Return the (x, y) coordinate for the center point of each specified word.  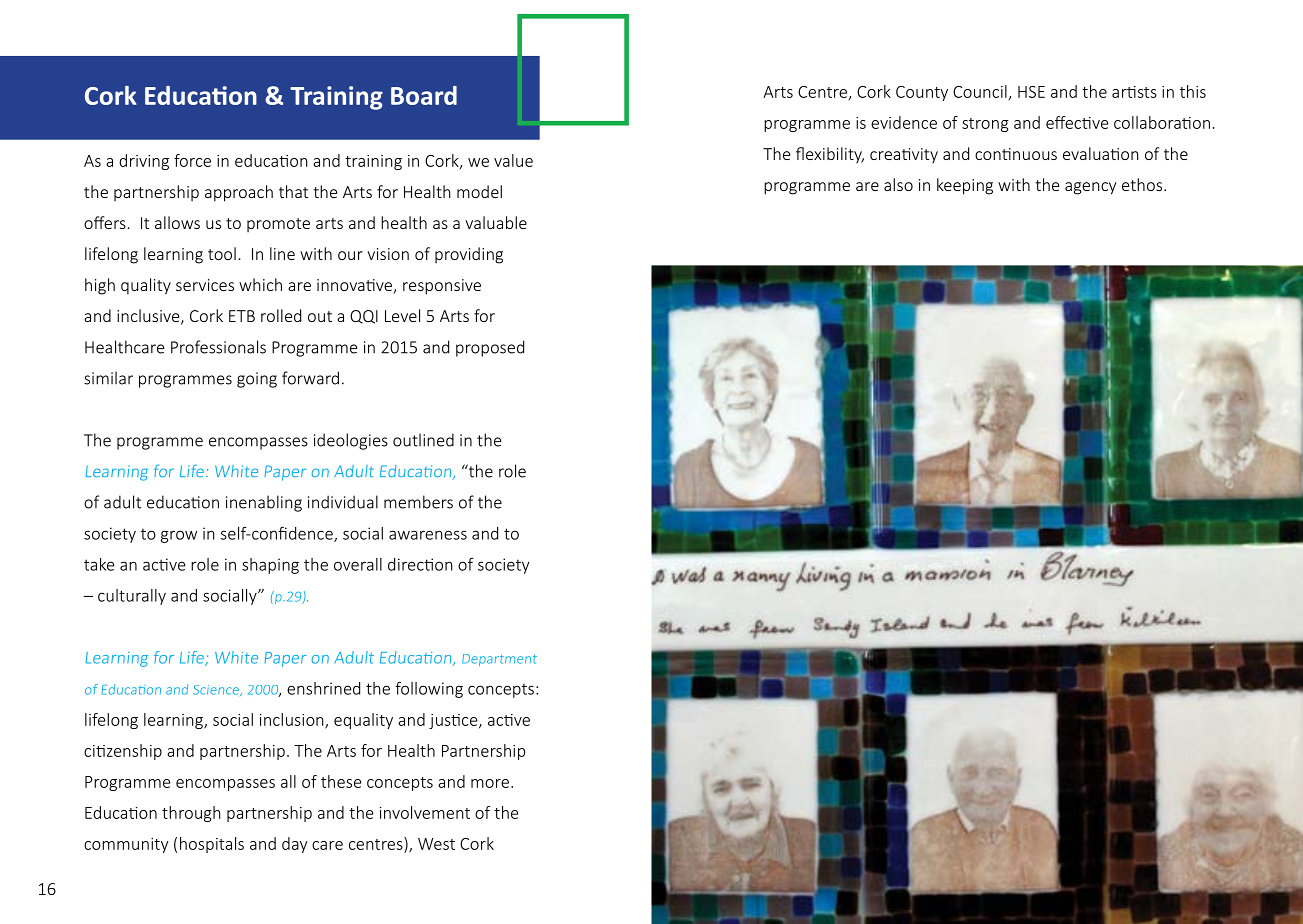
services (205, 285)
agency (1090, 188)
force (192, 160)
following (429, 689)
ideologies (351, 441)
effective (1077, 122)
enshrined (323, 688)
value (513, 160)
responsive (442, 287)
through (191, 814)
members (418, 502)
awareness (428, 535)
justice (454, 721)
